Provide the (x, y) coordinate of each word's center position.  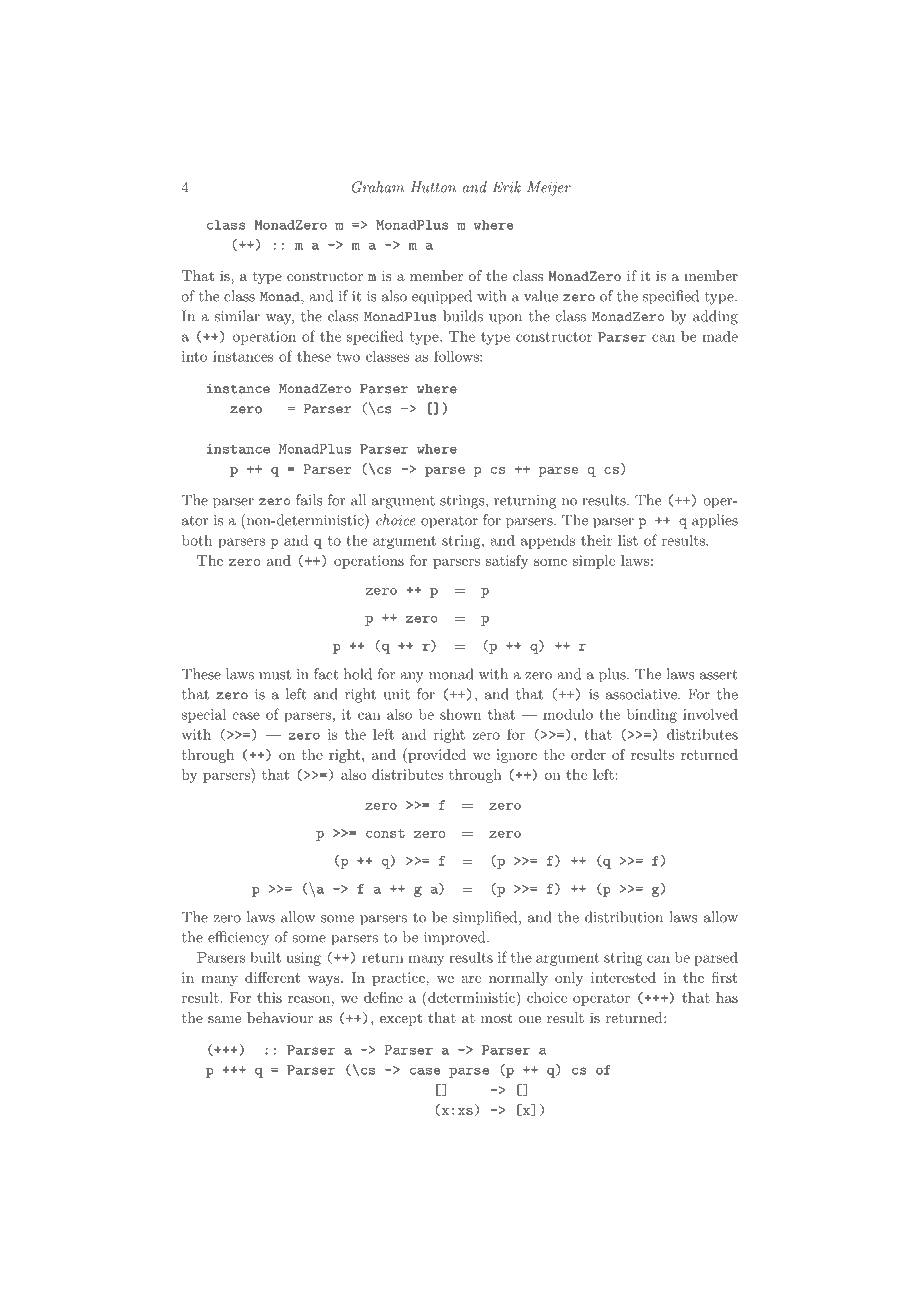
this (269, 997)
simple (594, 562)
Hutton (433, 187)
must (275, 675)
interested (623, 977)
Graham (378, 187)
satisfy (507, 562)
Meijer (549, 188)
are (471, 979)
